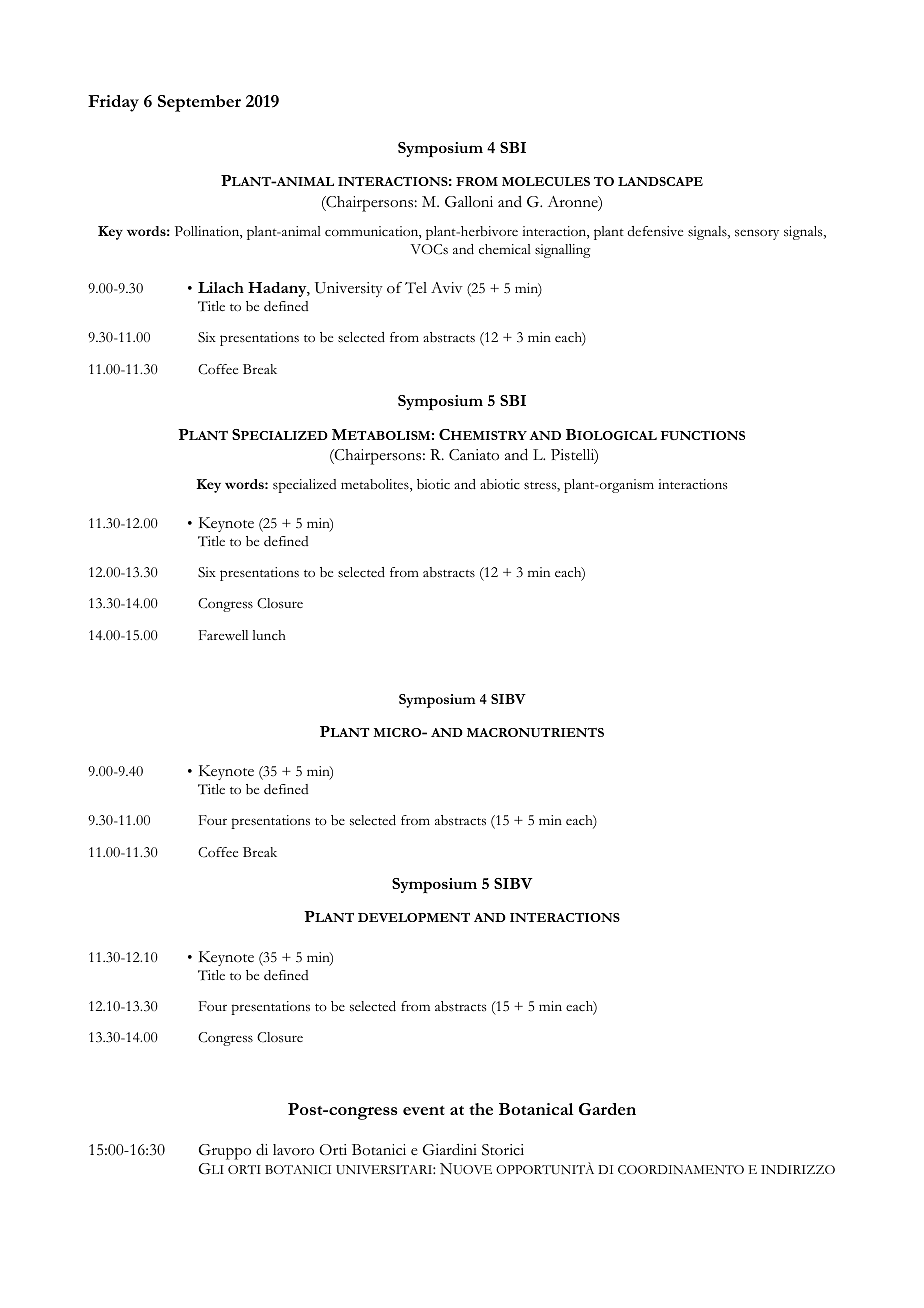  Describe the element at coordinates (660, 181) in the page. I see `LANDSCAPE` at that location.
